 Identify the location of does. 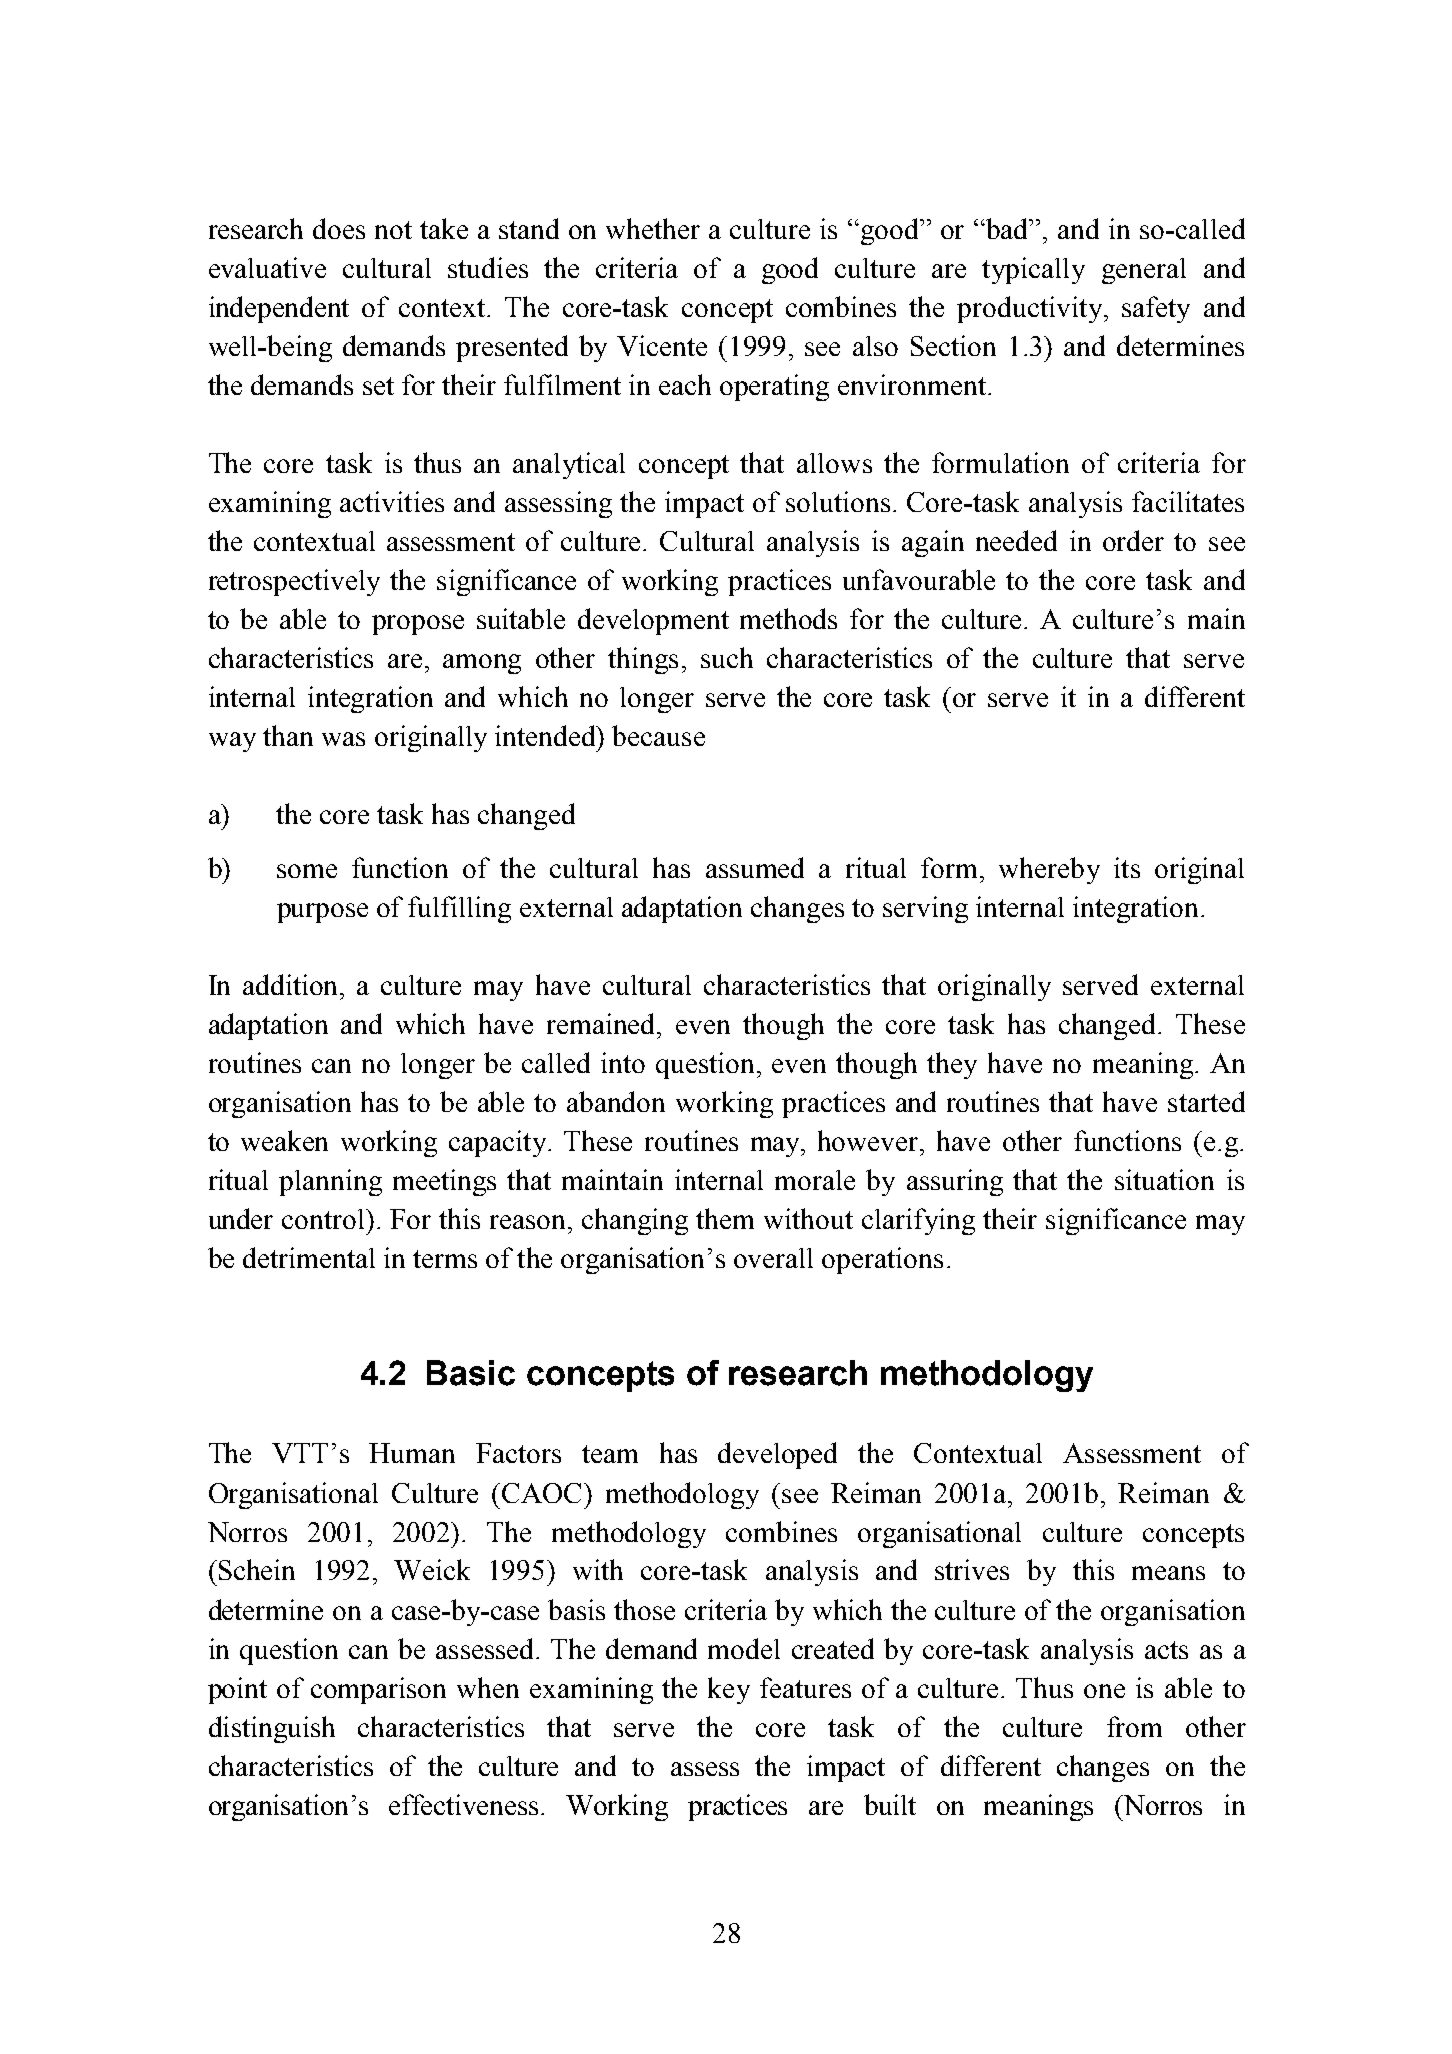
(339, 228).
